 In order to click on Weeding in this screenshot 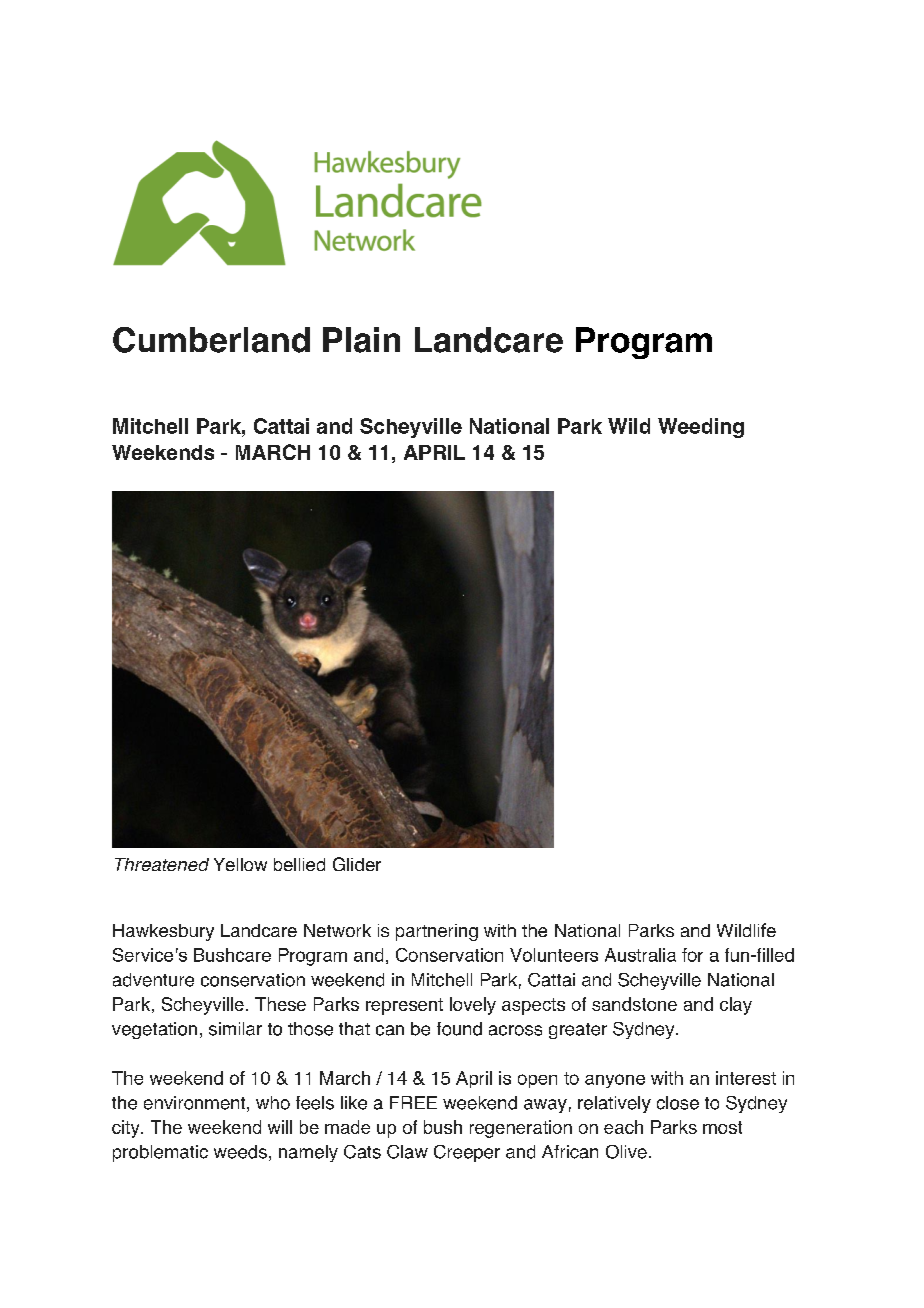, I will do `click(701, 428)`.
